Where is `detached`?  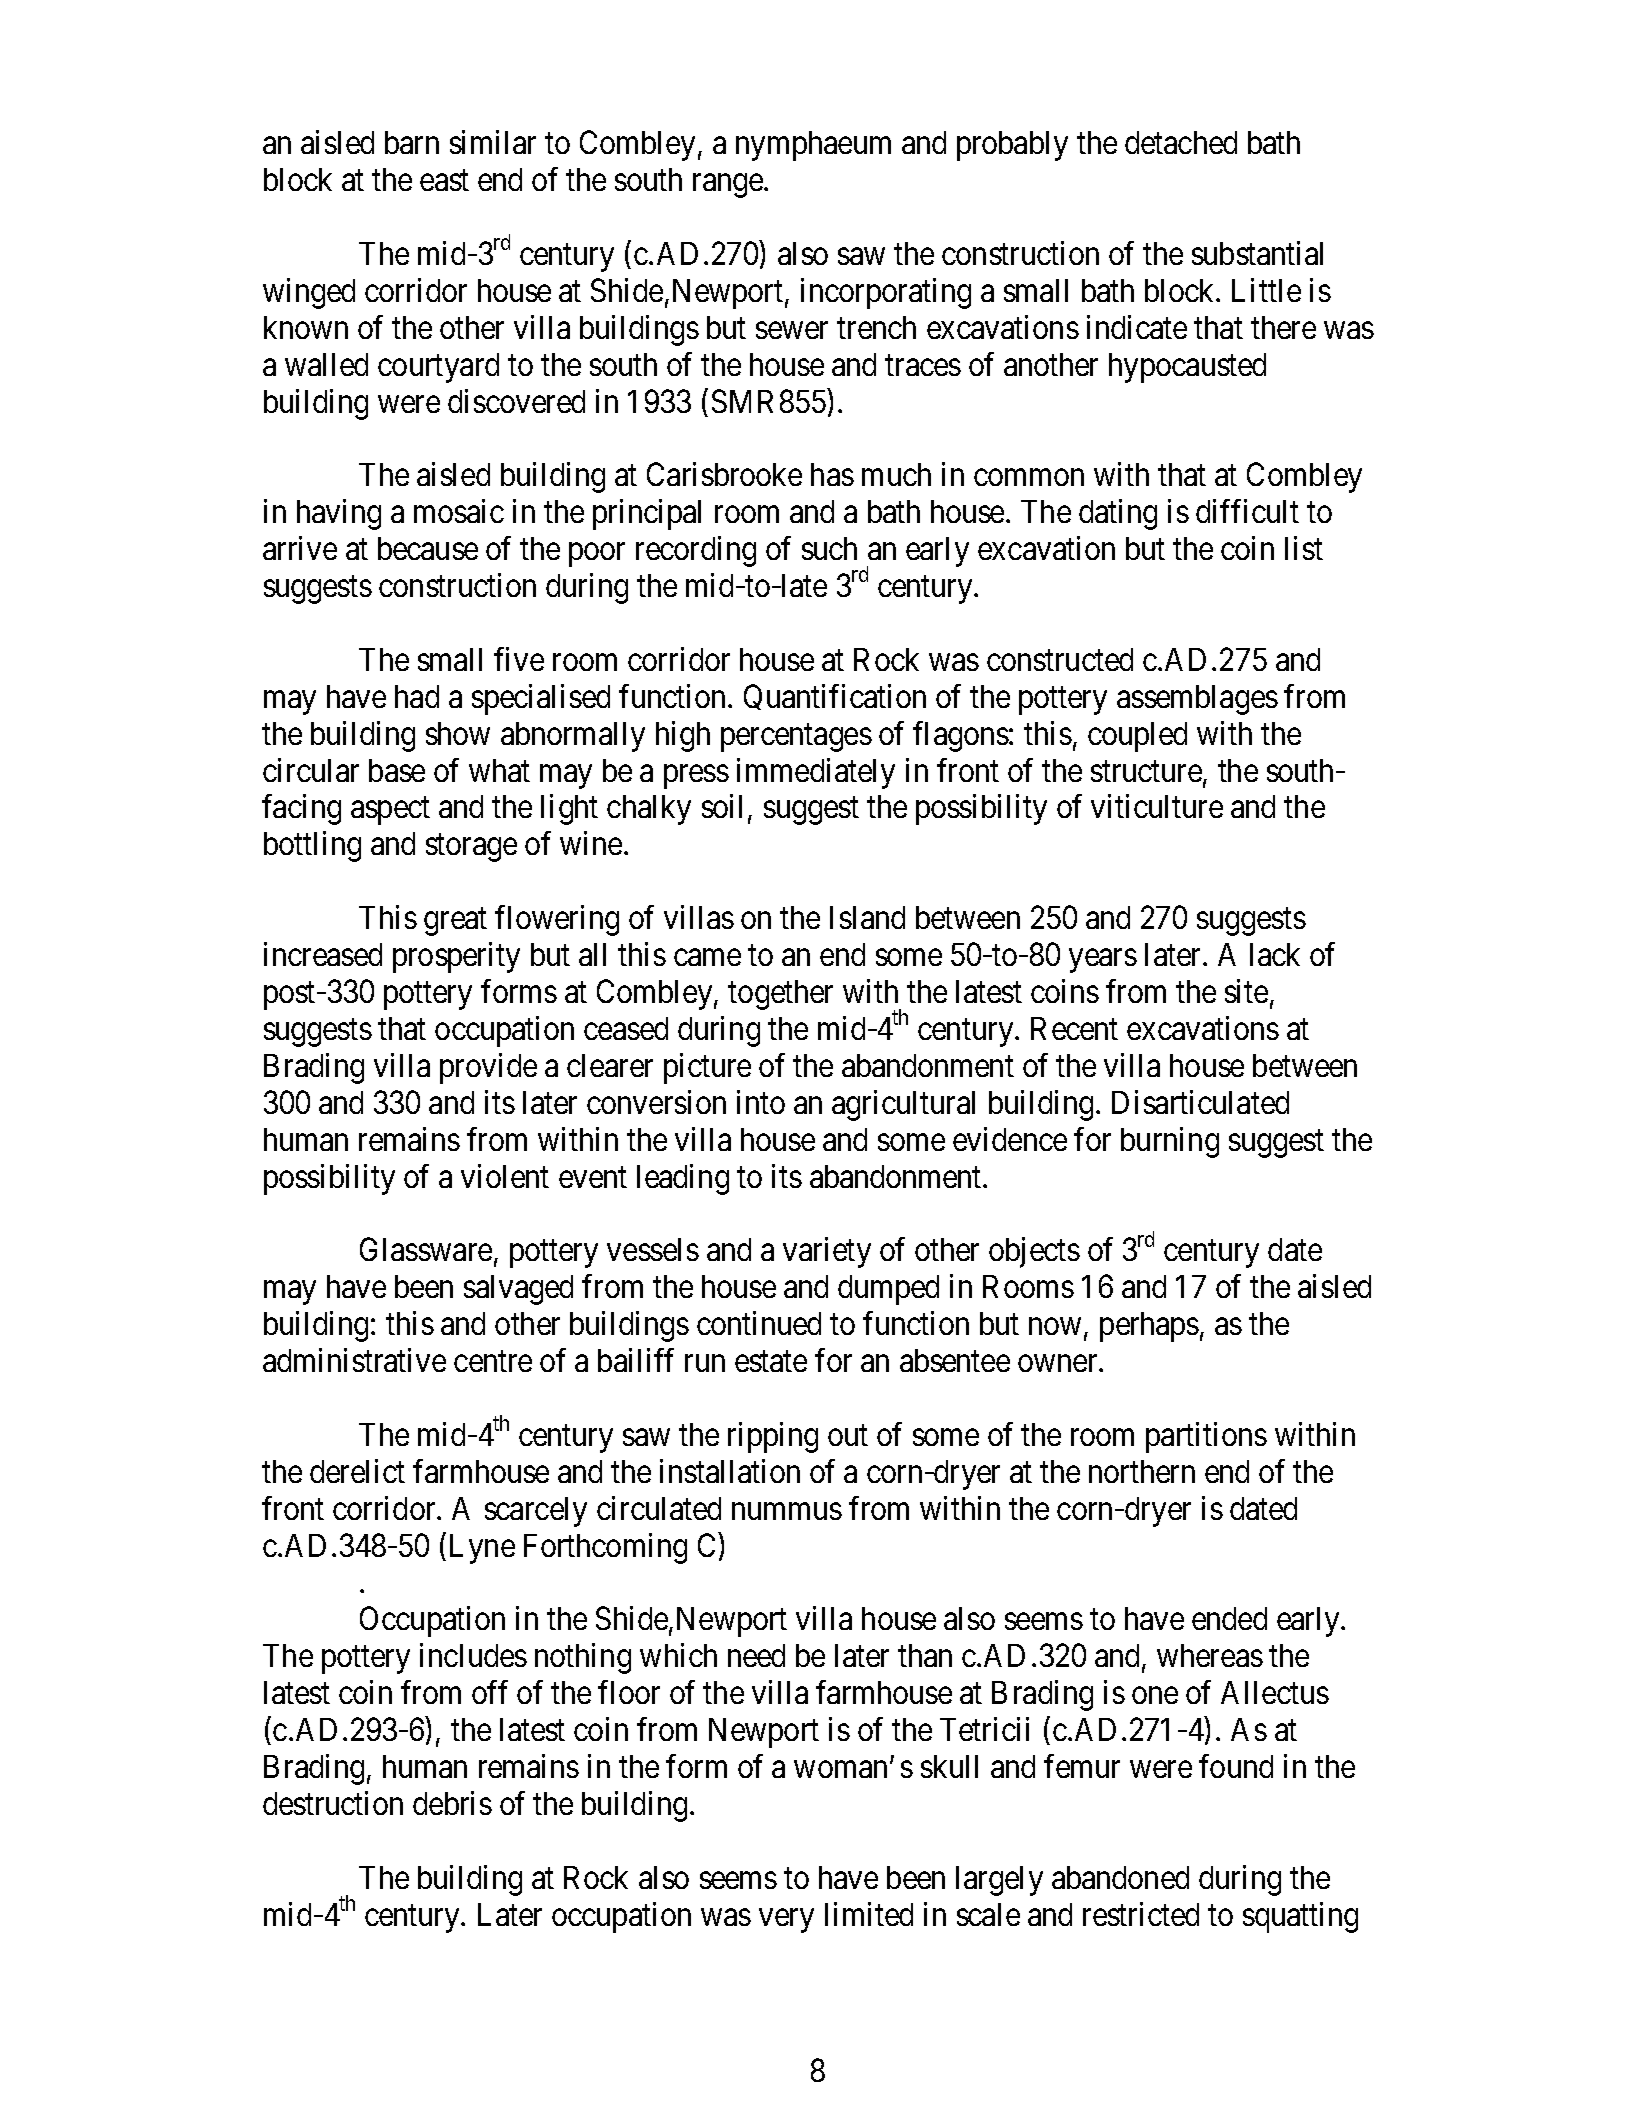
detached is located at coordinates (1181, 142).
